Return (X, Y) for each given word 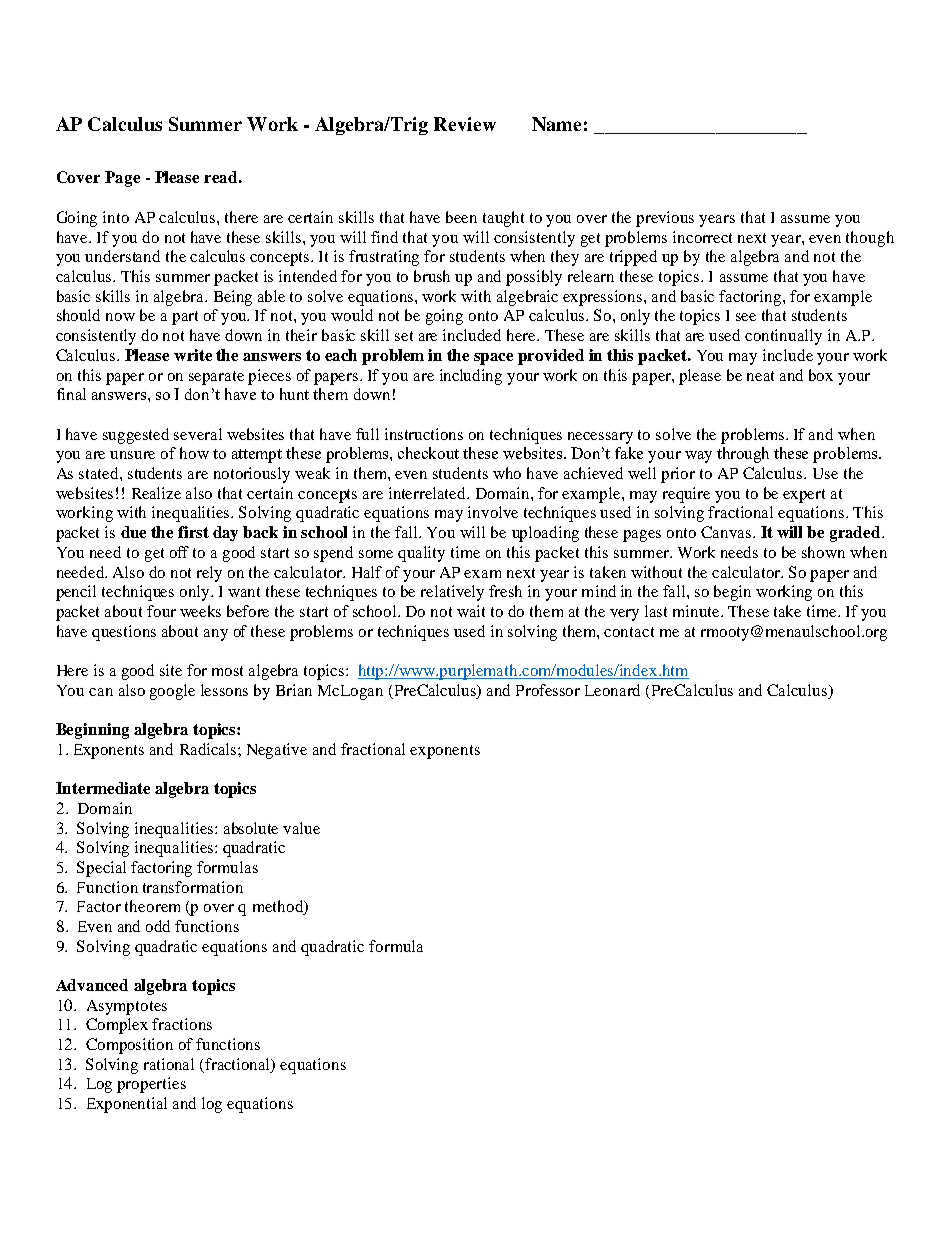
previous (665, 219)
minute (698, 611)
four (161, 611)
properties (151, 1085)
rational (169, 1064)
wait (471, 611)
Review (465, 124)
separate (216, 378)
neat (760, 376)
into (116, 217)
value (301, 828)
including (471, 377)
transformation (193, 887)
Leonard (612, 690)
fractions (182, 1024)
